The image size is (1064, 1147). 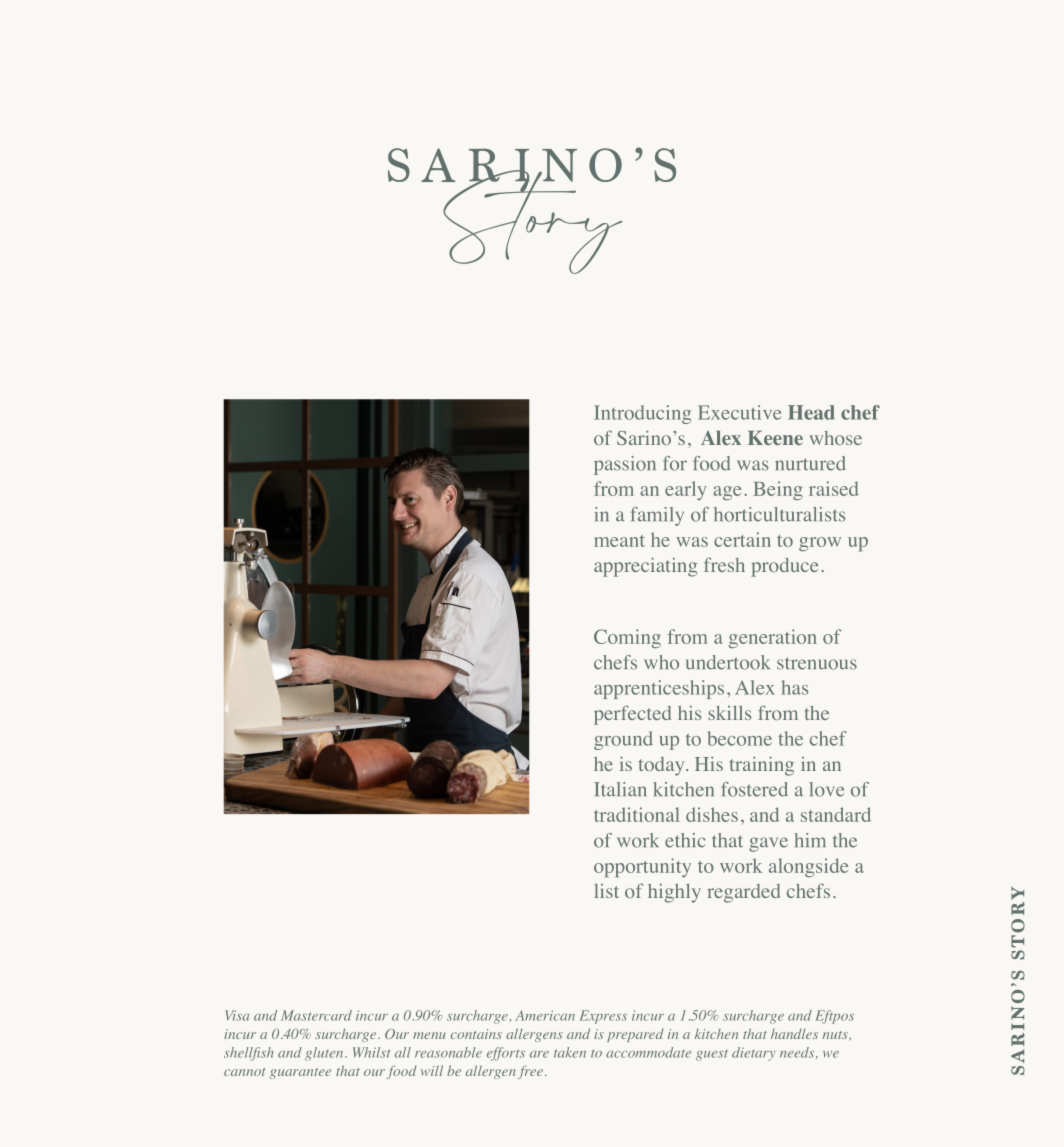 What do you see at coordinates (775, 438) in the screenshot?
I see `Keene` at bounding box center [775, 438].
